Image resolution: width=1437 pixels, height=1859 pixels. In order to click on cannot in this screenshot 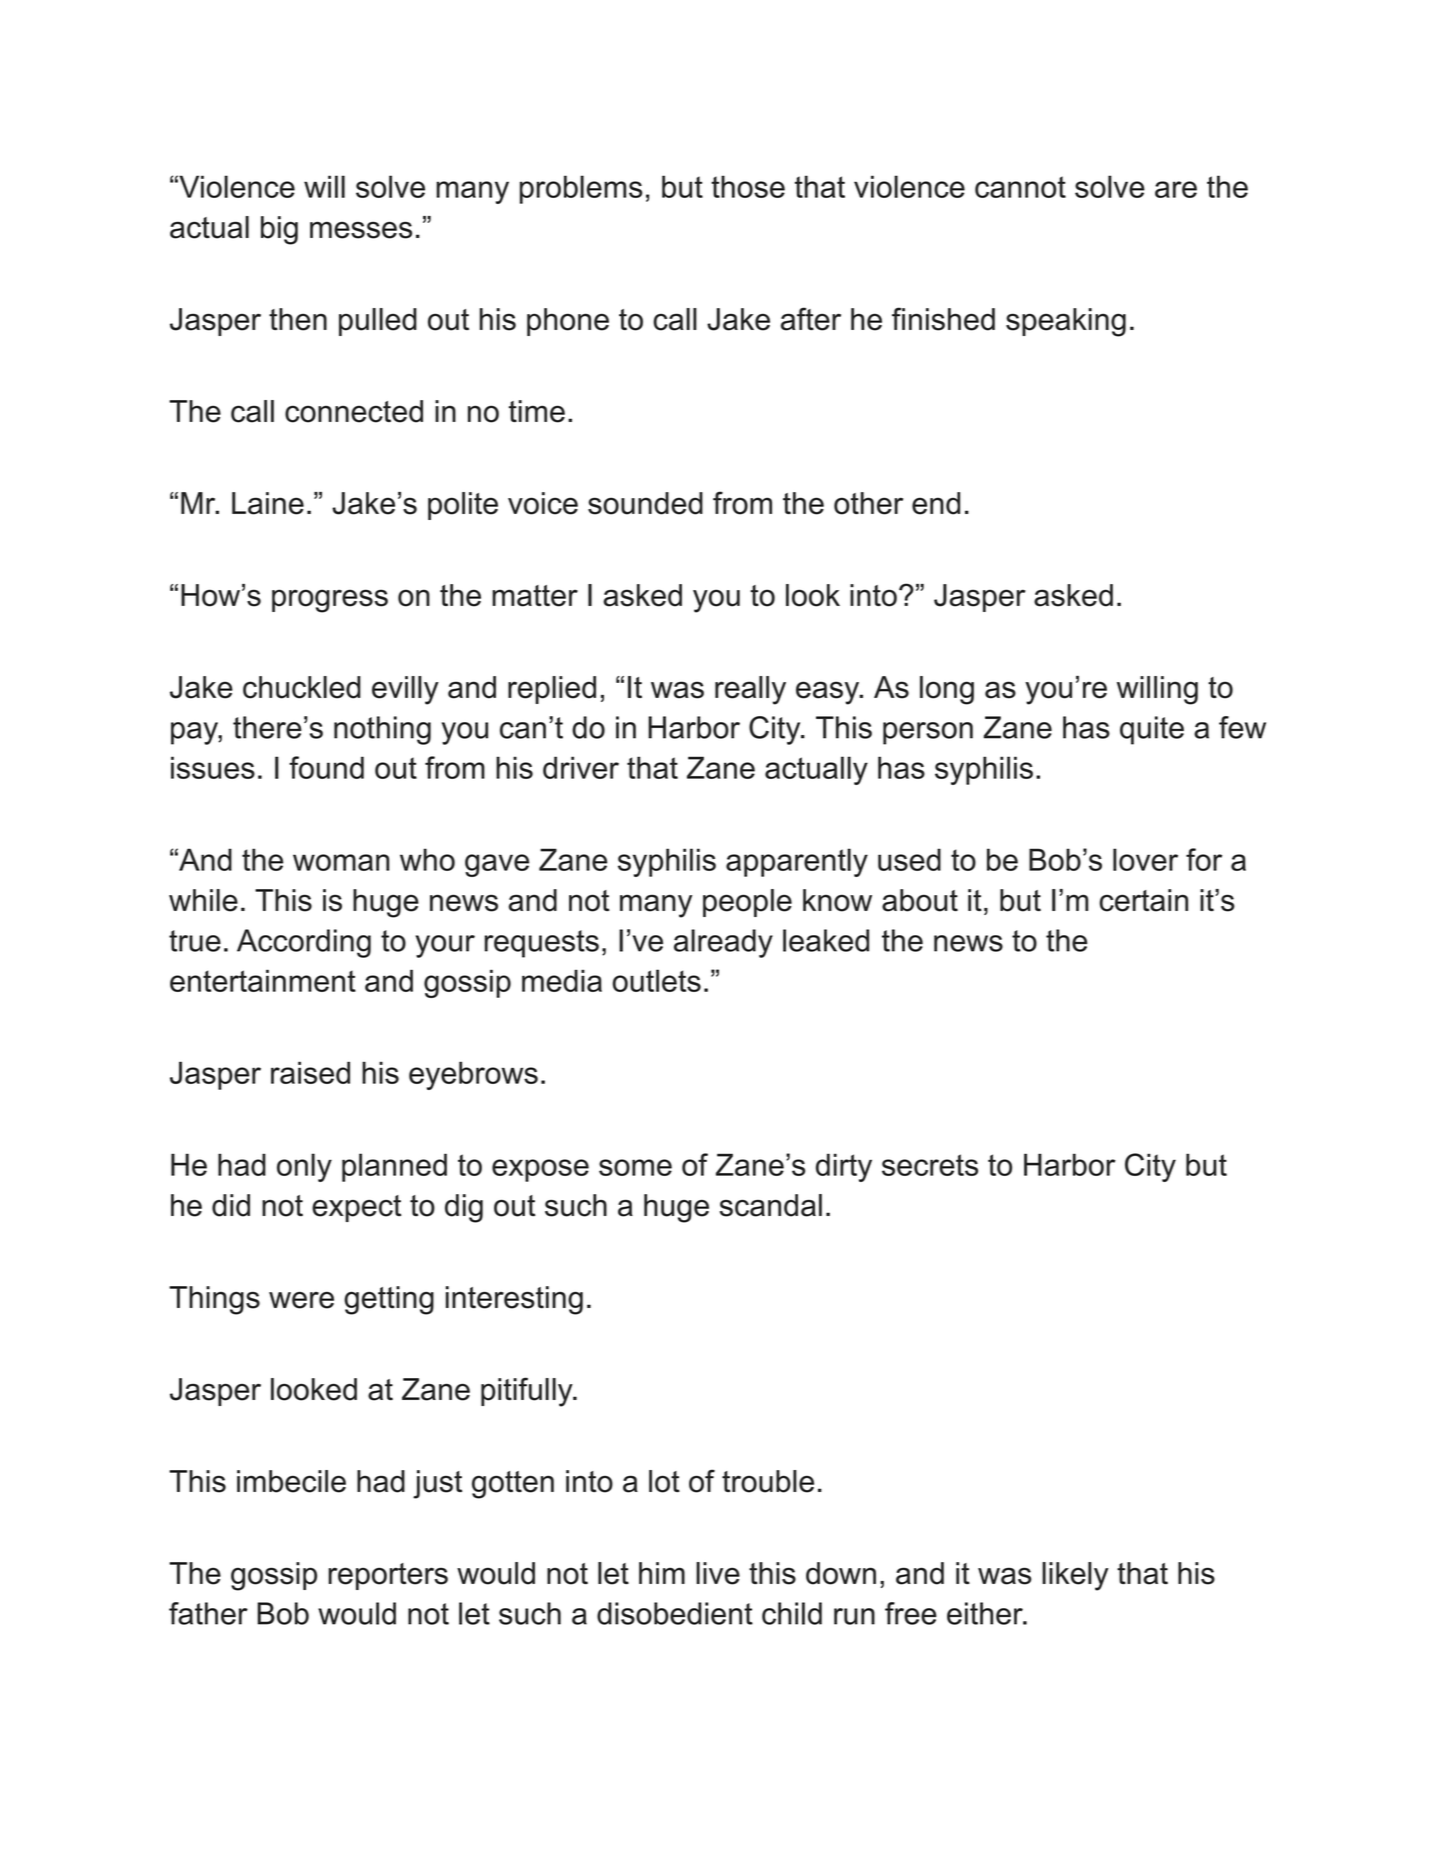, I will do `click(1020, 187)`.
